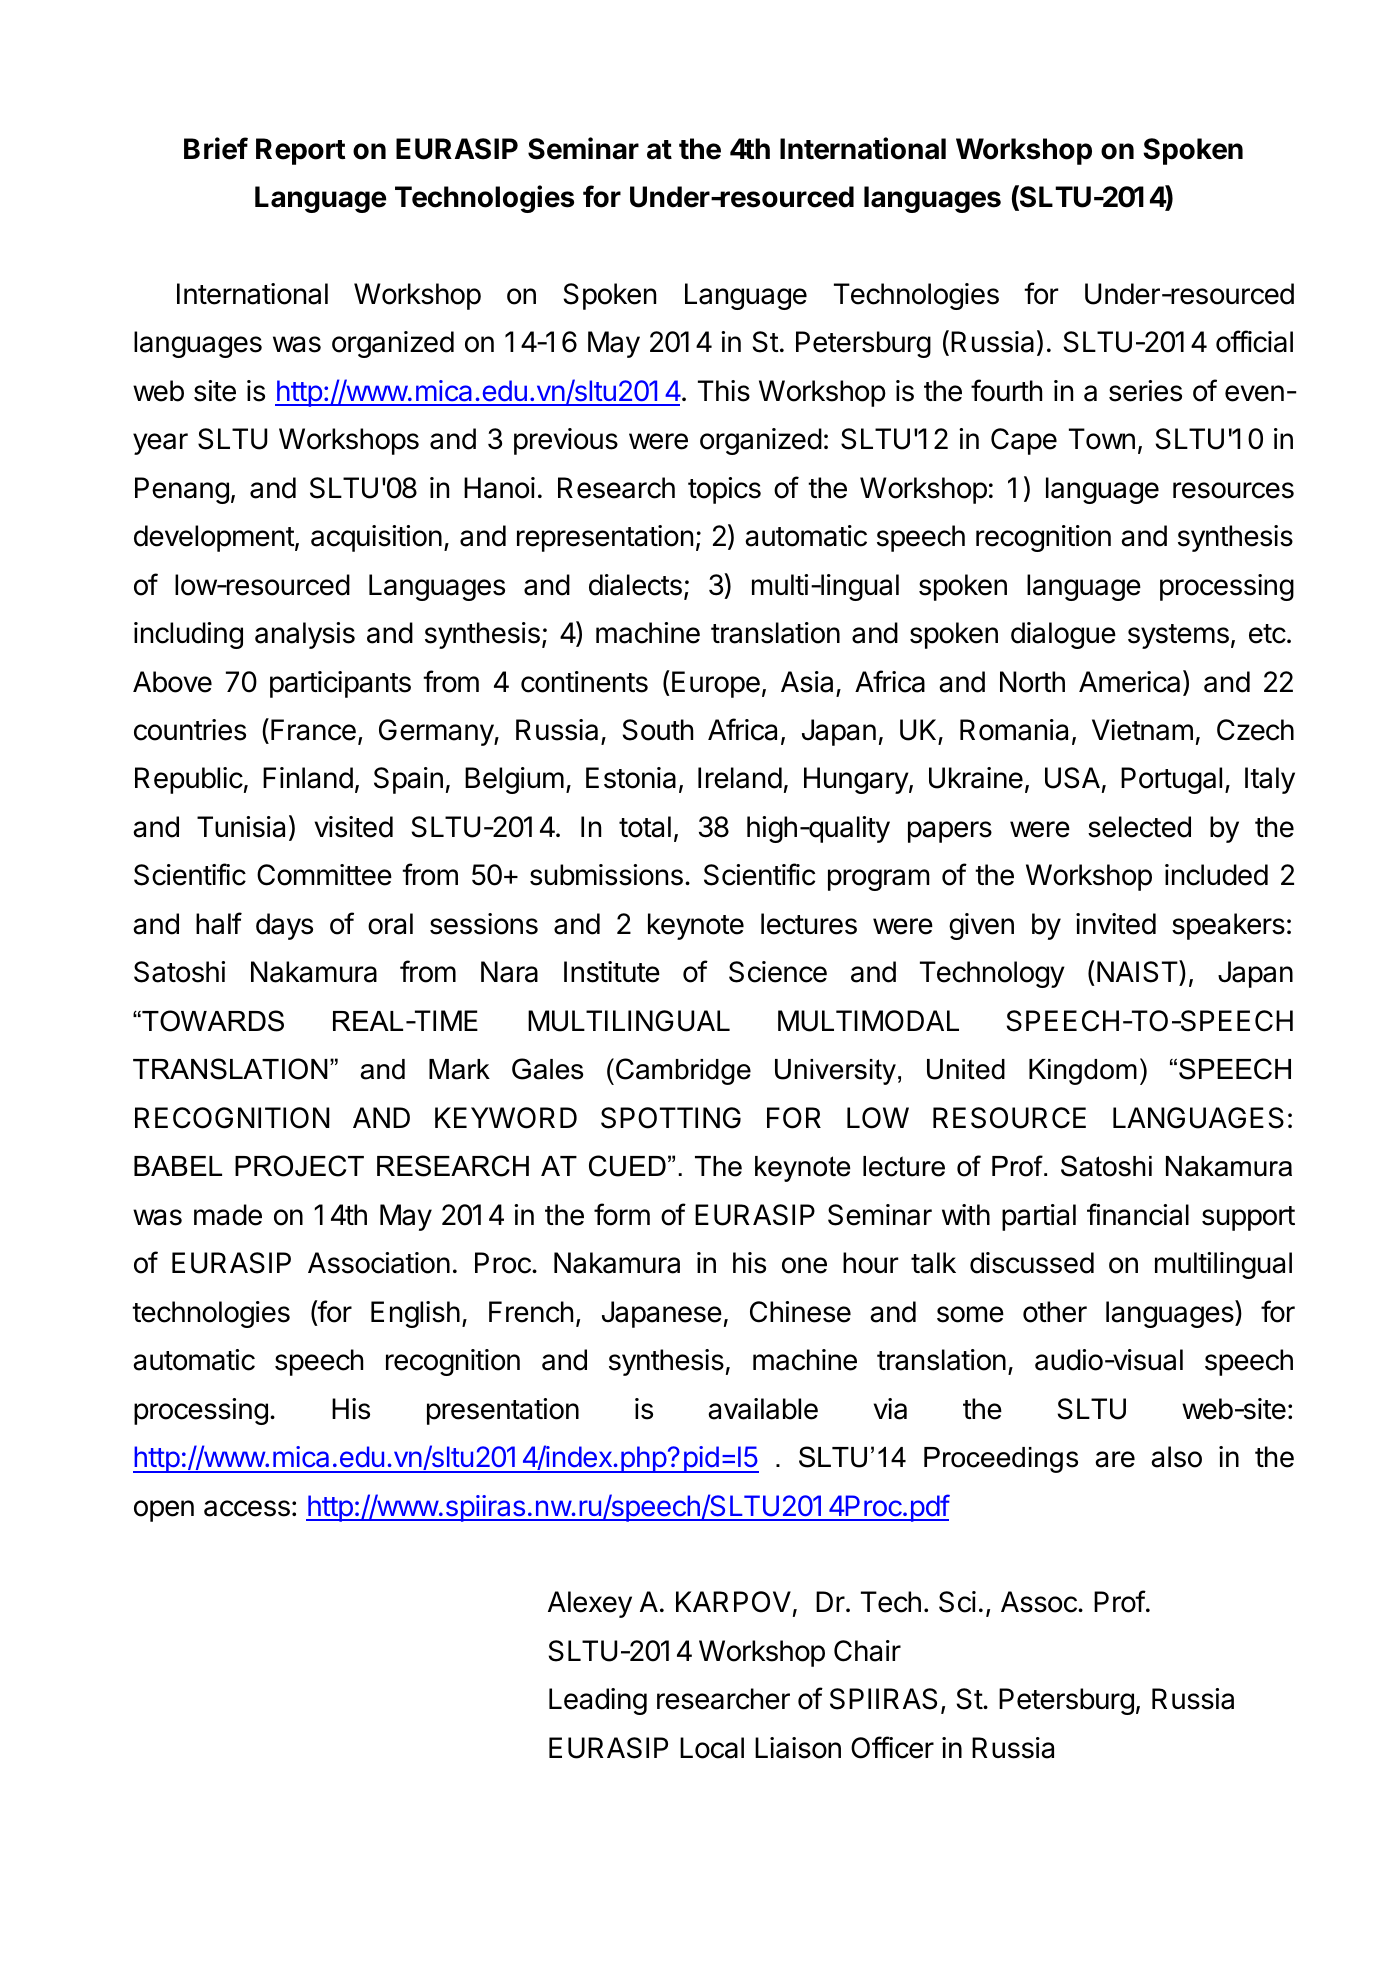 This screenshot has width=1394, height=1971. What do you see at coordinates (340, 684) in the screenshot?
I see `participants` at bounding box center [340, 684].
